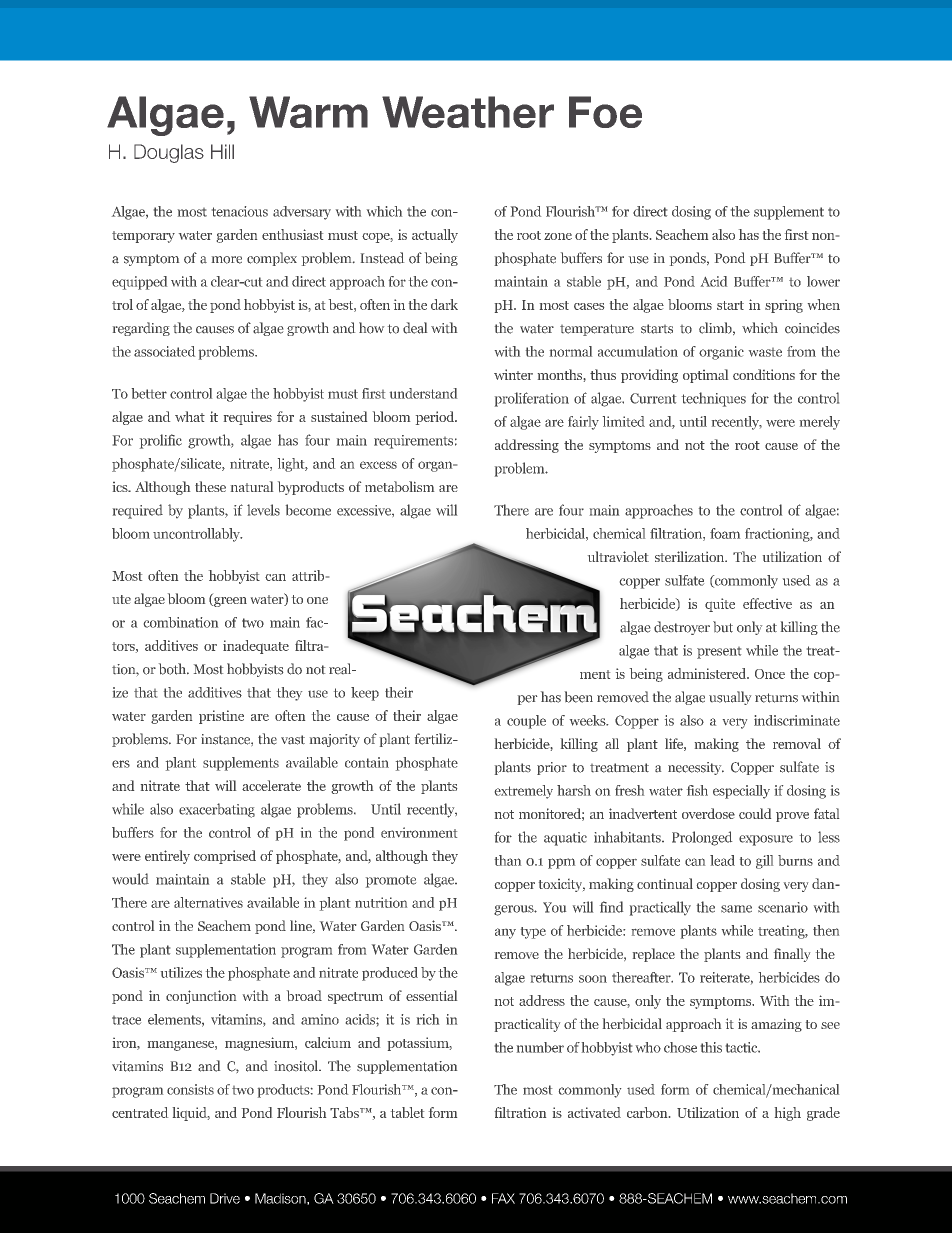 This image has height=1233, width=952. I want to click on these, so click(210, 486).
